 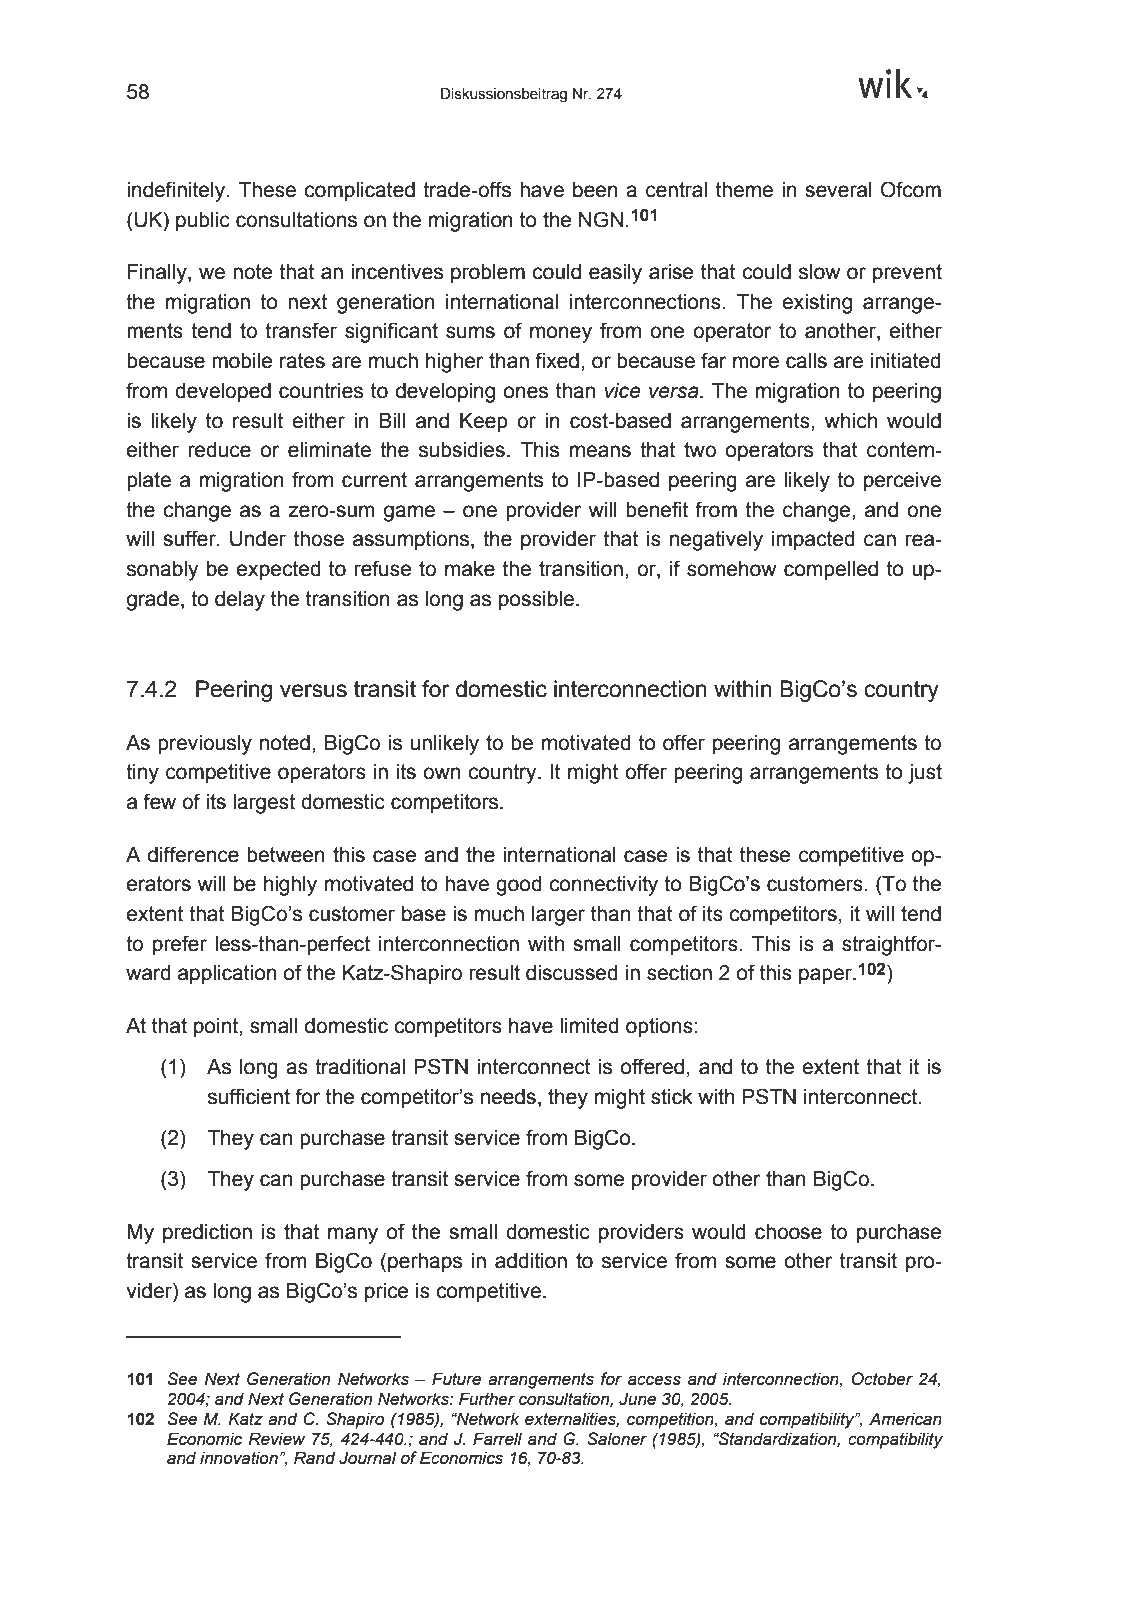 I want to click on Review, so click(x=276, y=1439).
